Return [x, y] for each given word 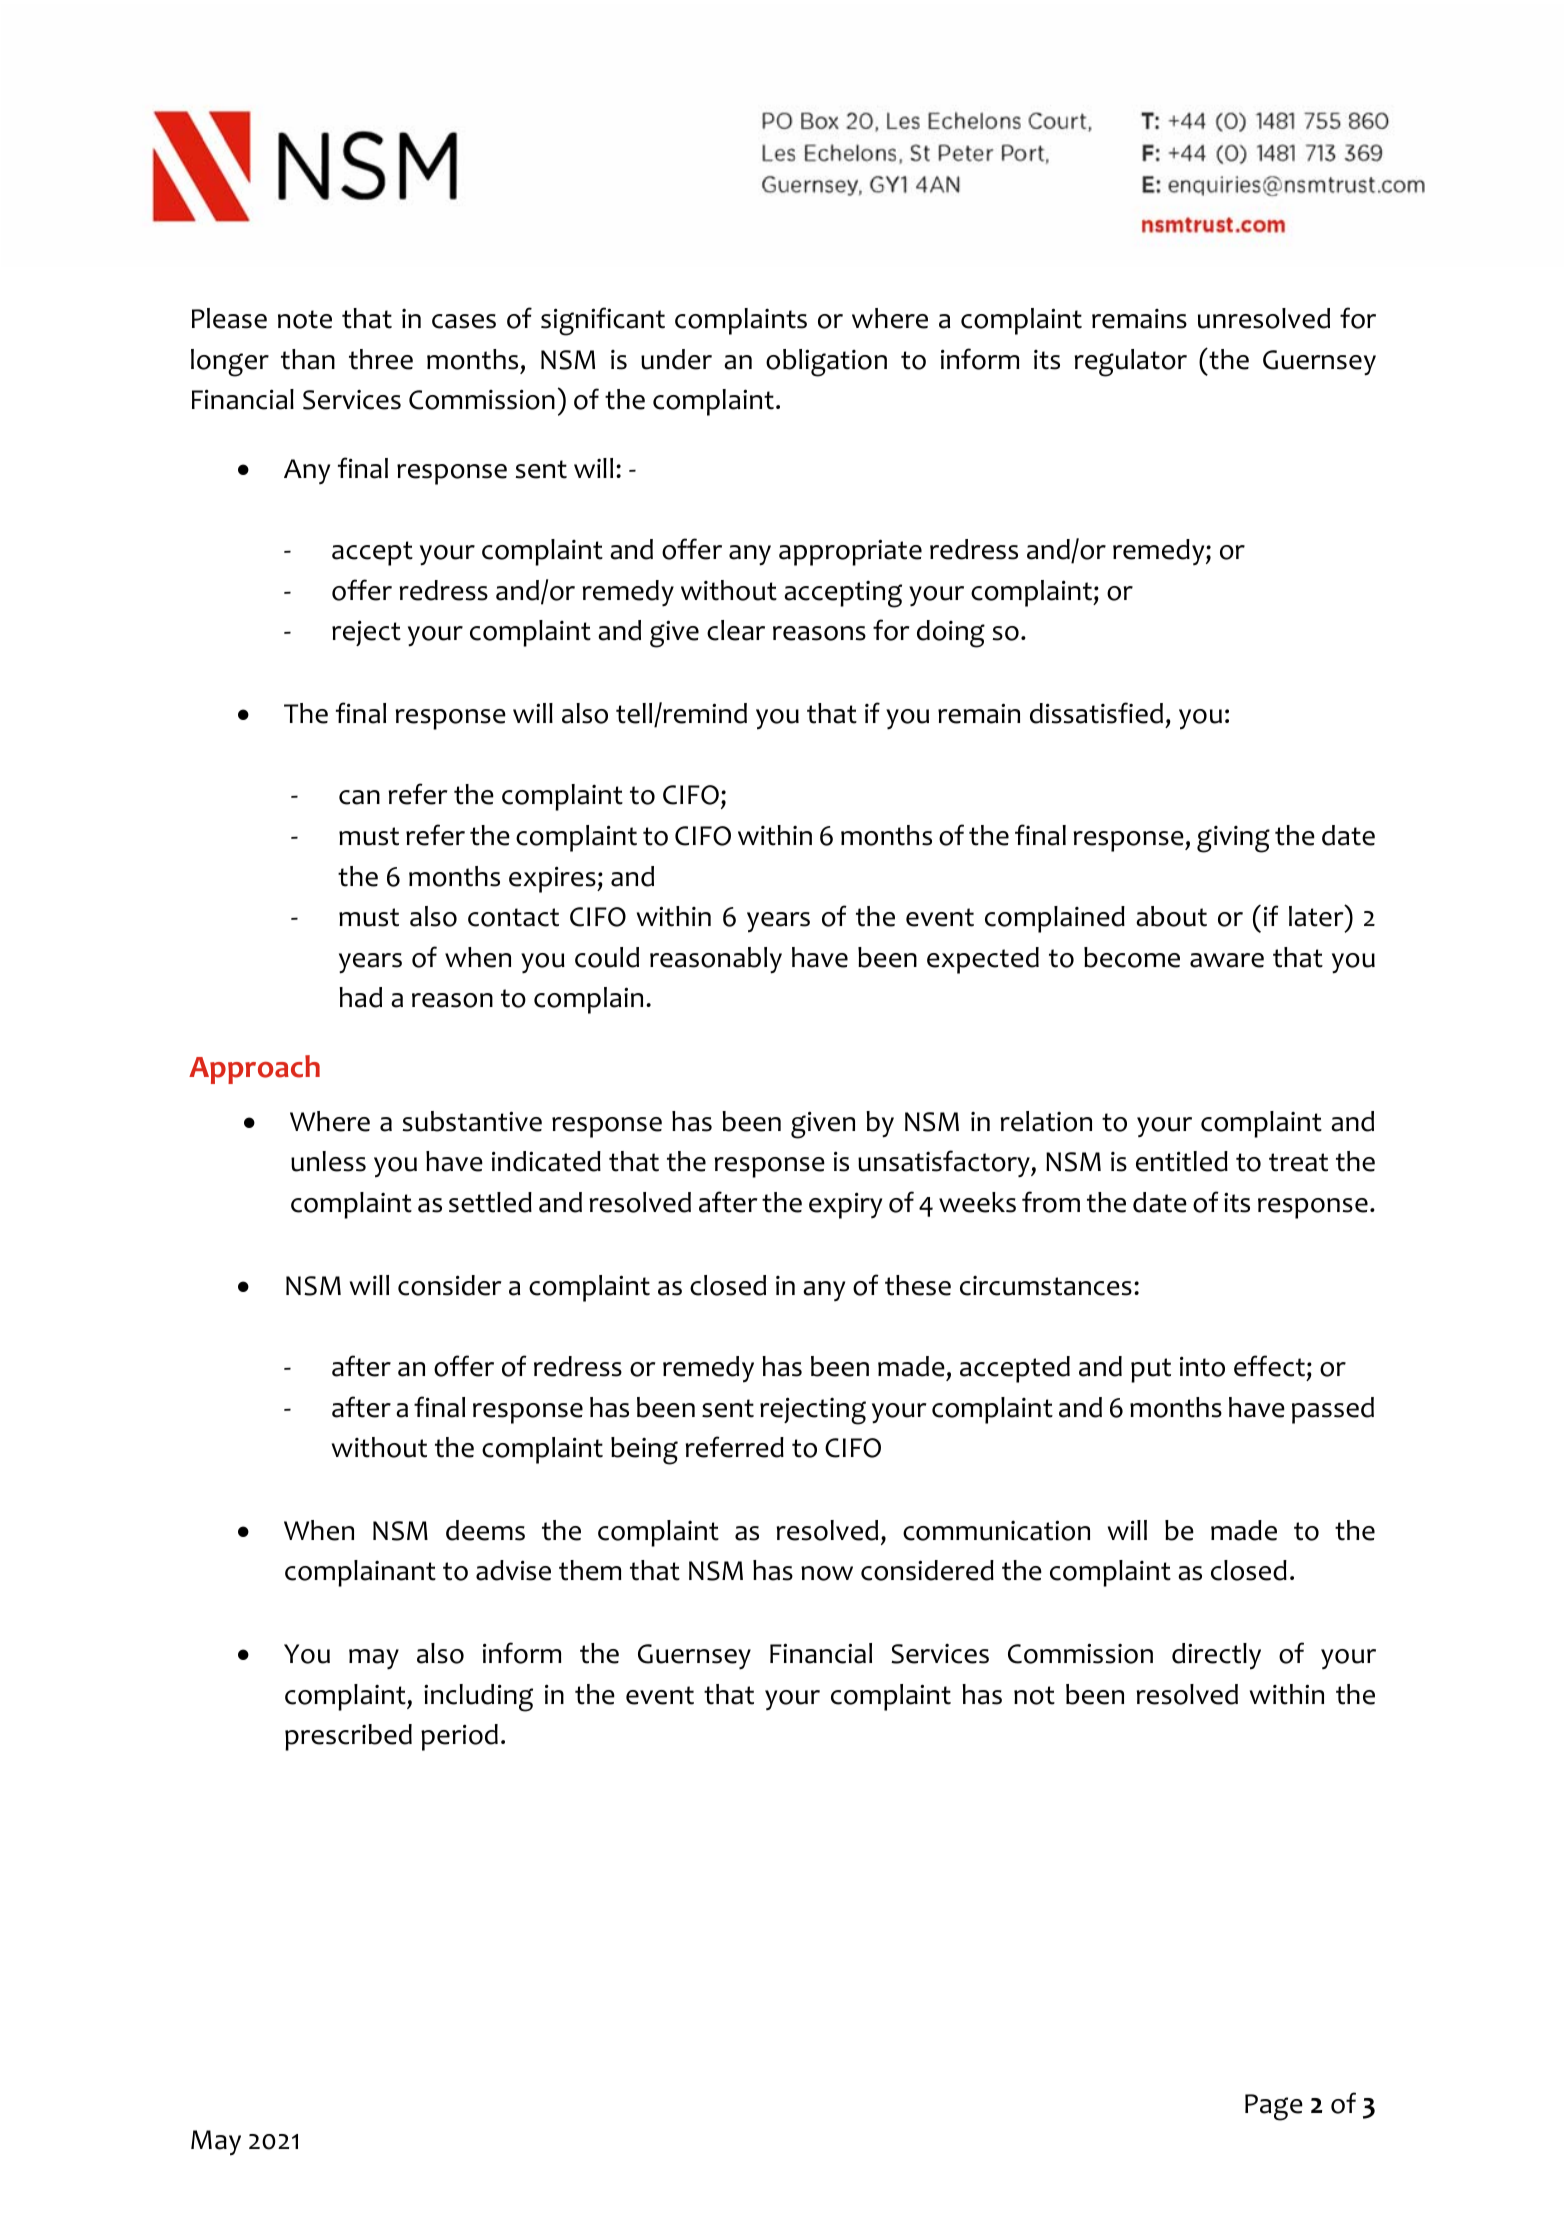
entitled [1182, 1161]
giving [1233, 839]
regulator [1131, 363]
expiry [845, 1205]
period [459, 1737]
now [827, 1573]
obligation [826, 363]
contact [513, 917]
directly [1216, 1656]
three [381, 359]
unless [328, 1161]
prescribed [348, 1737]
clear [736, 630]
